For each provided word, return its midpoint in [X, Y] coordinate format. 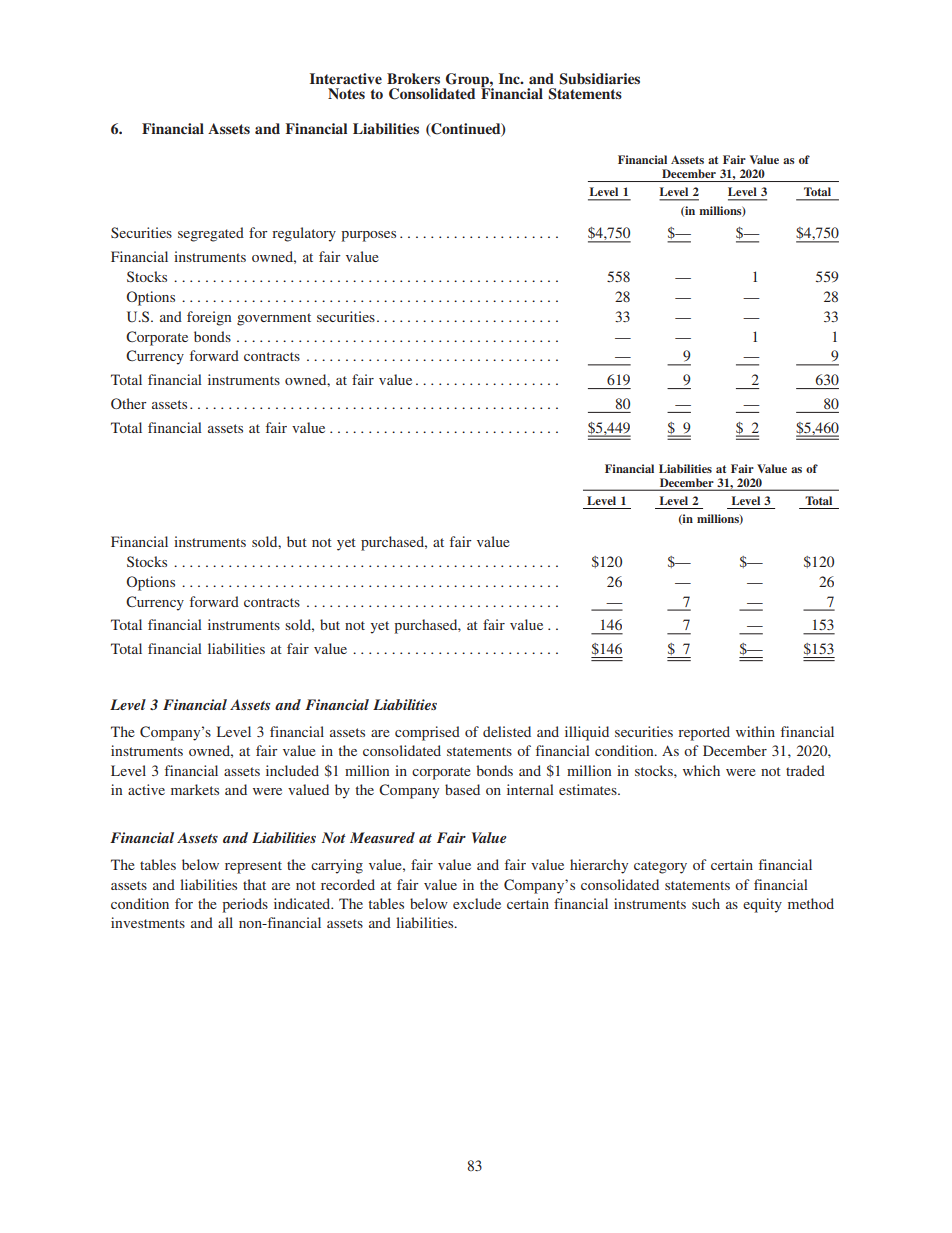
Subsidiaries [599, 79]
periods [245, 905]
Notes [346, 93]
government [274, 319]
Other [129, 403]
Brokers [413, 78]
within [755, 731]
